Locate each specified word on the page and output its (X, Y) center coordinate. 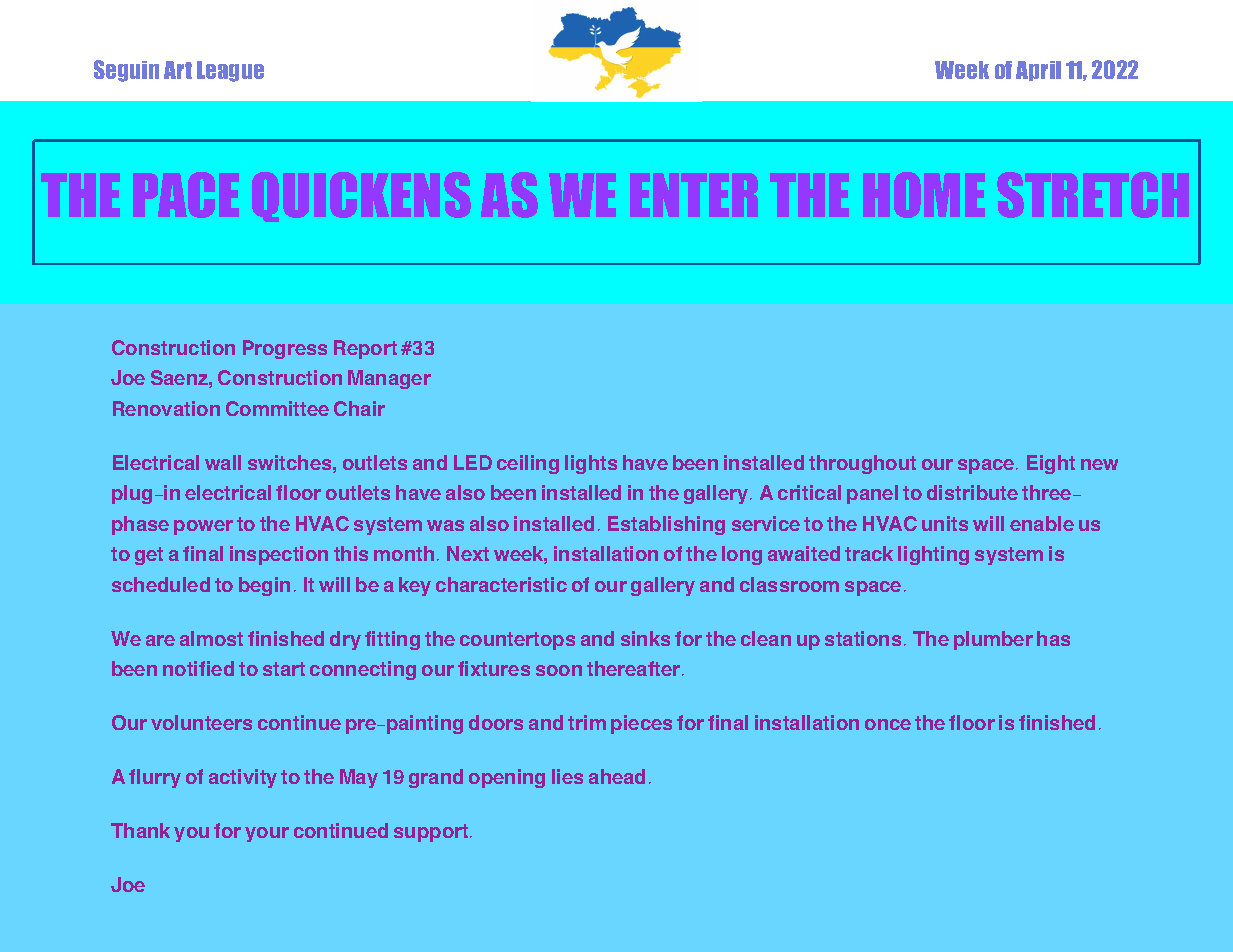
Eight (1051, 464)
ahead (617, 776)
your (267, 834)
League (230, 71)
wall (223, 462)
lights (591, 464)
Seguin (126, 71)
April (1038, 71)
